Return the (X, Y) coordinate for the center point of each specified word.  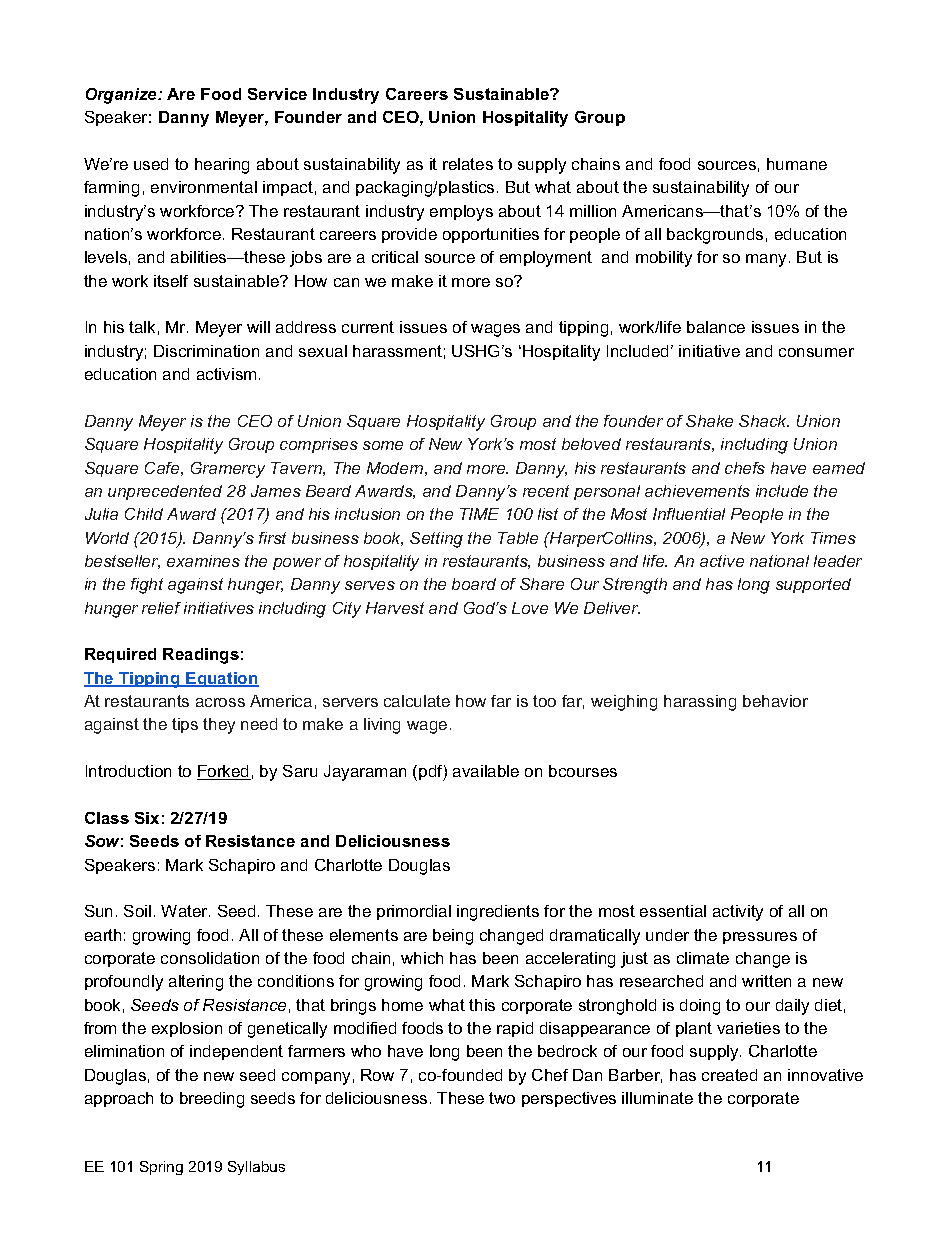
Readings (201, 656)
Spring (161, 1168)
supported (813, 585)
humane (797, 164)
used (151, 164)
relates (468, 164)
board (474, 584)
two (502, 1098)
